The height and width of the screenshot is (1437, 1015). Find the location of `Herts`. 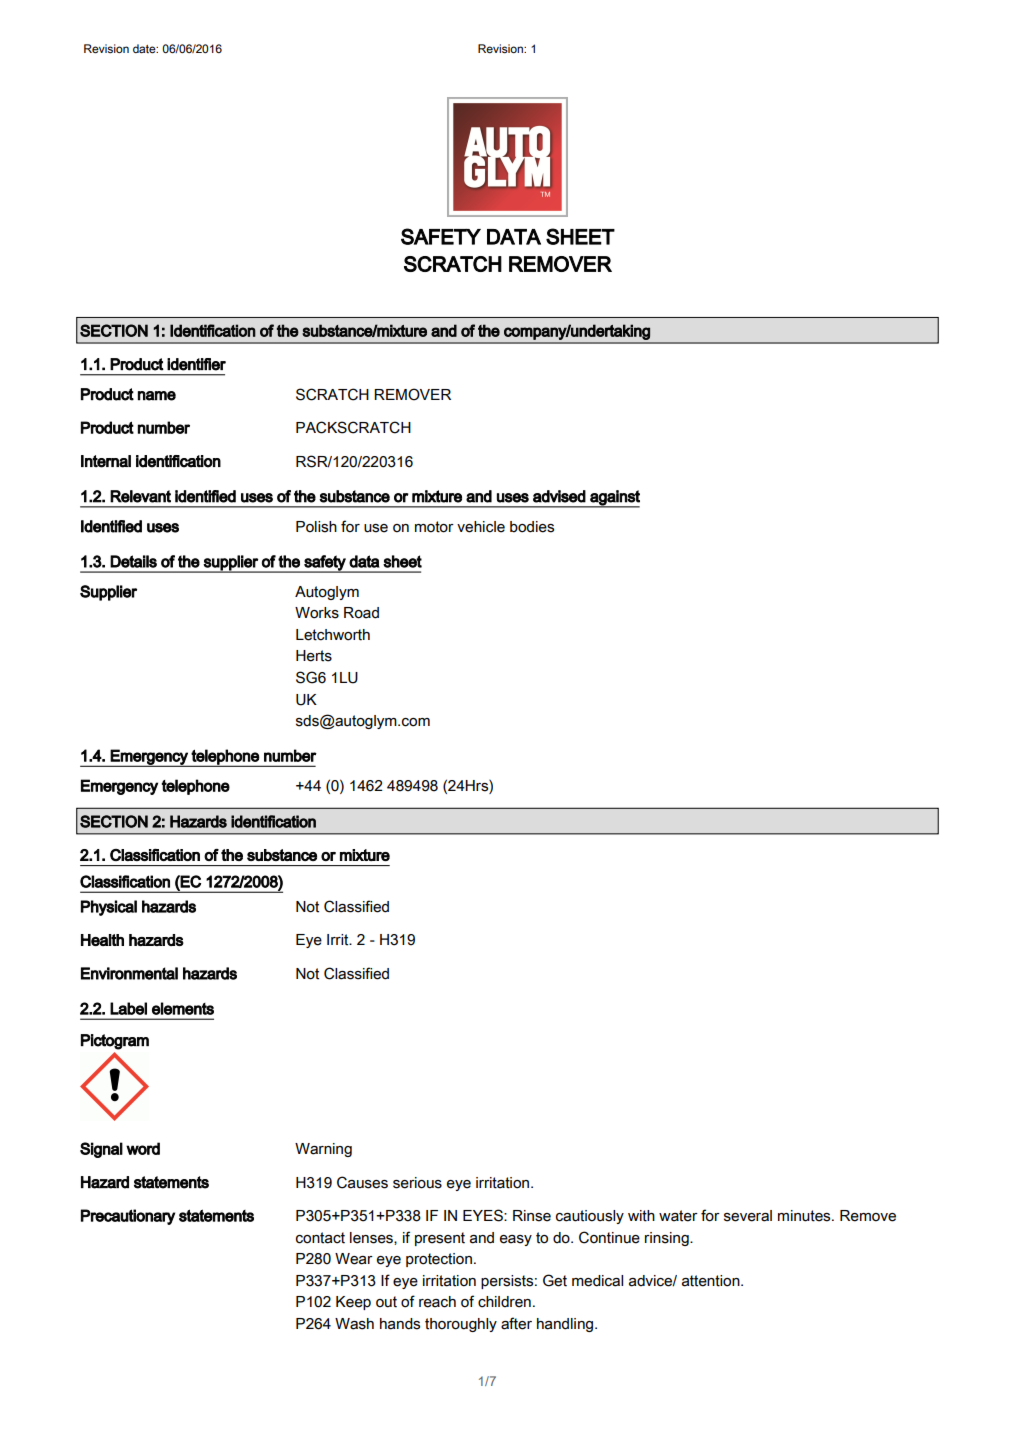

Herts is located at coordinates (314, 656).
